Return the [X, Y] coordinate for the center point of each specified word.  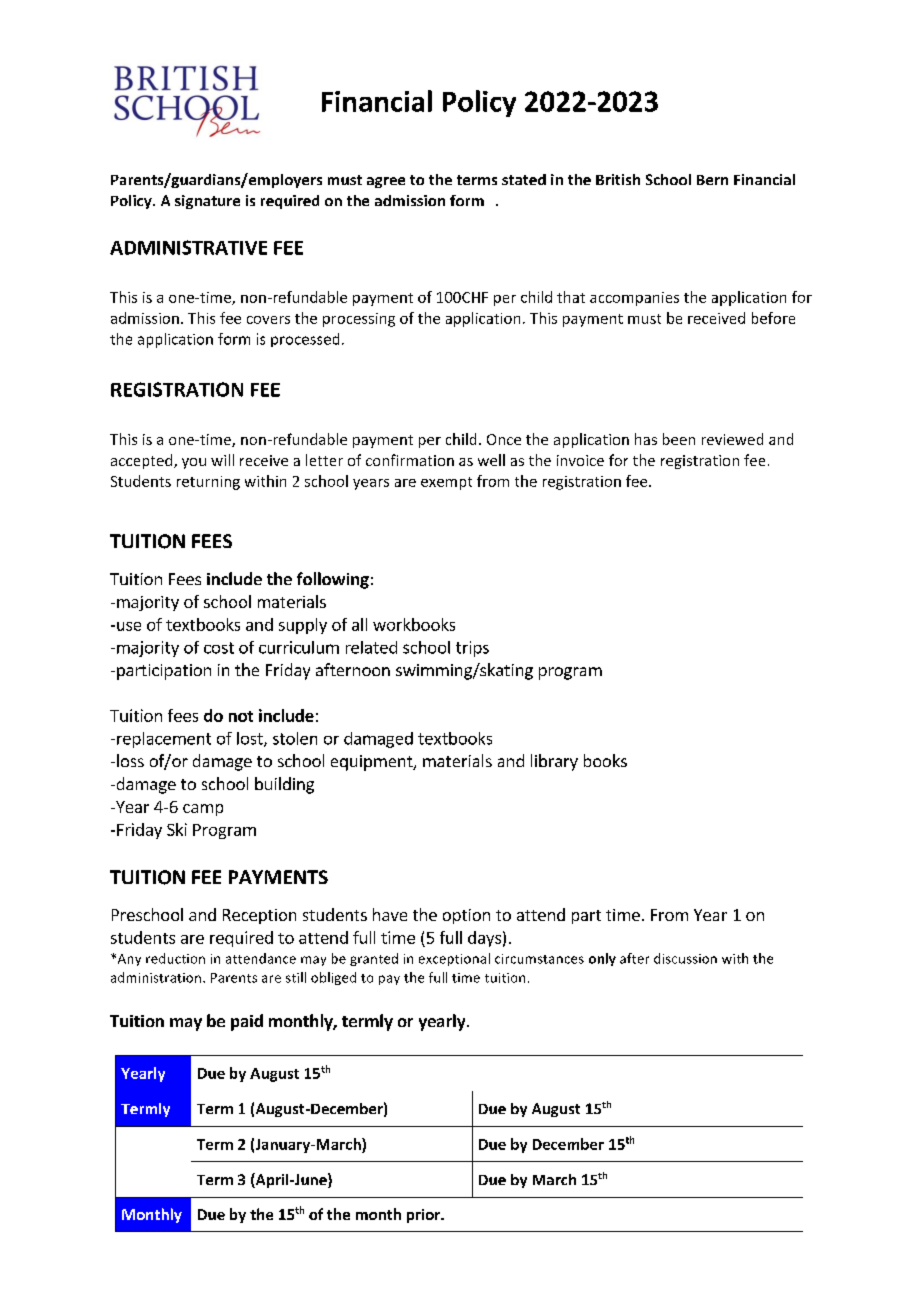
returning [208, 483]
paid [247, 1022]
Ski [177, 829]
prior [425, 1216]
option [466, 916]
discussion [685, 958]
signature [207, 202]
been [679, 439]
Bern [712, 180]
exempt [446, 483]
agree [386, 182]
